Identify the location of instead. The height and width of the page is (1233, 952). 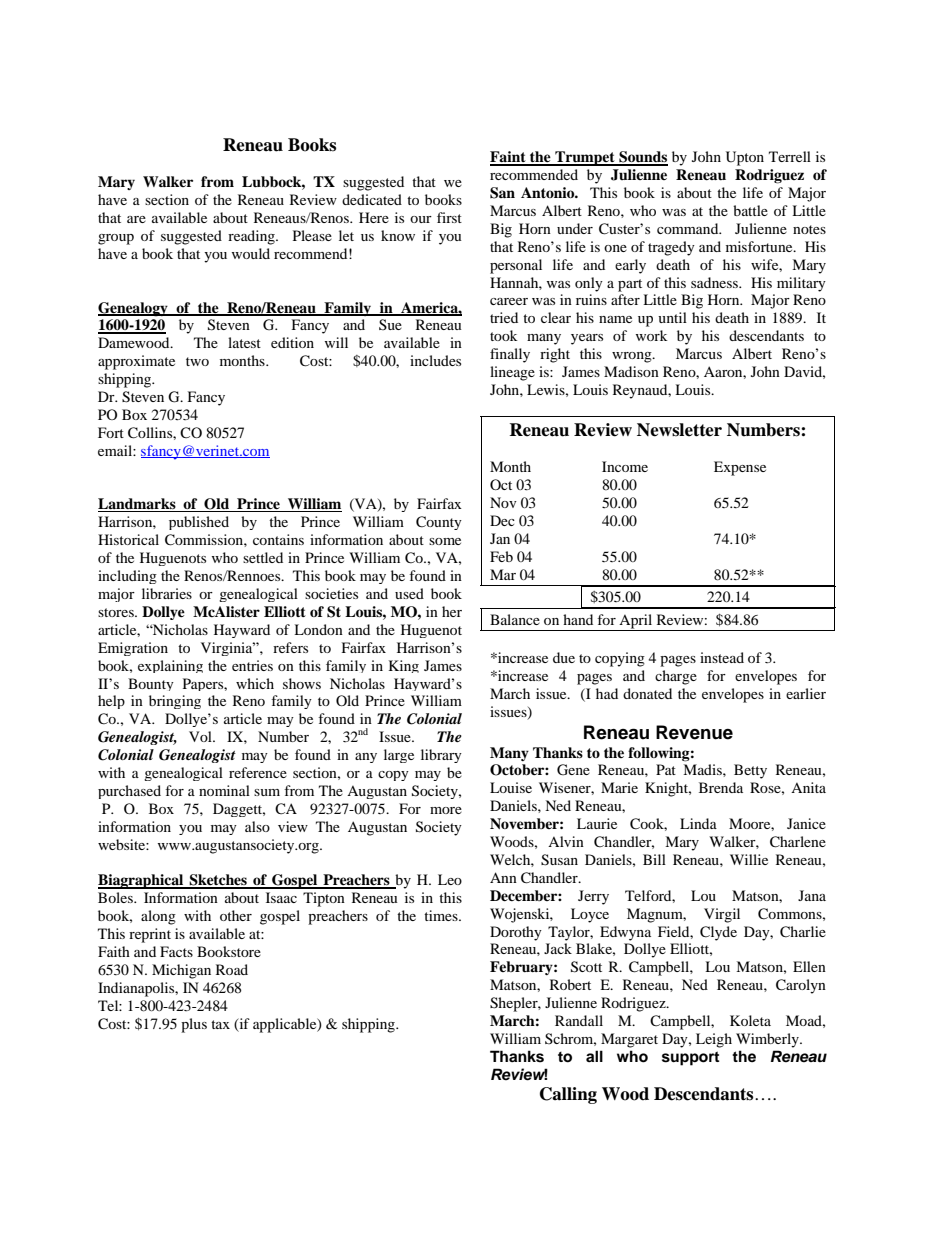
(722, 657).
